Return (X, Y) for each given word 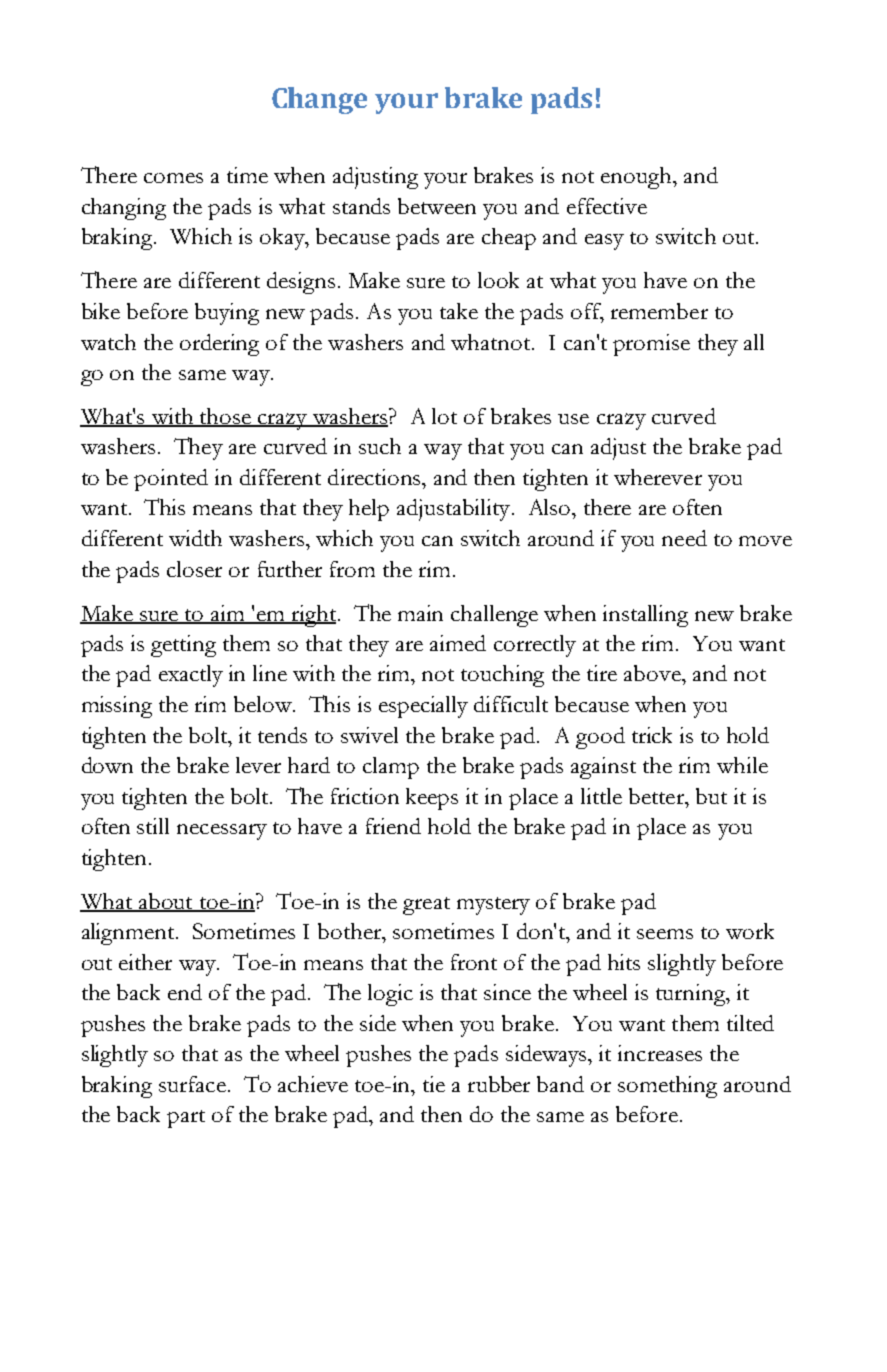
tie (434, 1084)
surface (192, 1084)
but (711, 796)
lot (444, 416)
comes (173, 178)
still (153, 826)
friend (393, 826)
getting (183, 646)
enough (637, 178)
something (667, 1087)
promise (651, 345)
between (437, 206)
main (420, 613)
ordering (219, 345)
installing (645, 616)
